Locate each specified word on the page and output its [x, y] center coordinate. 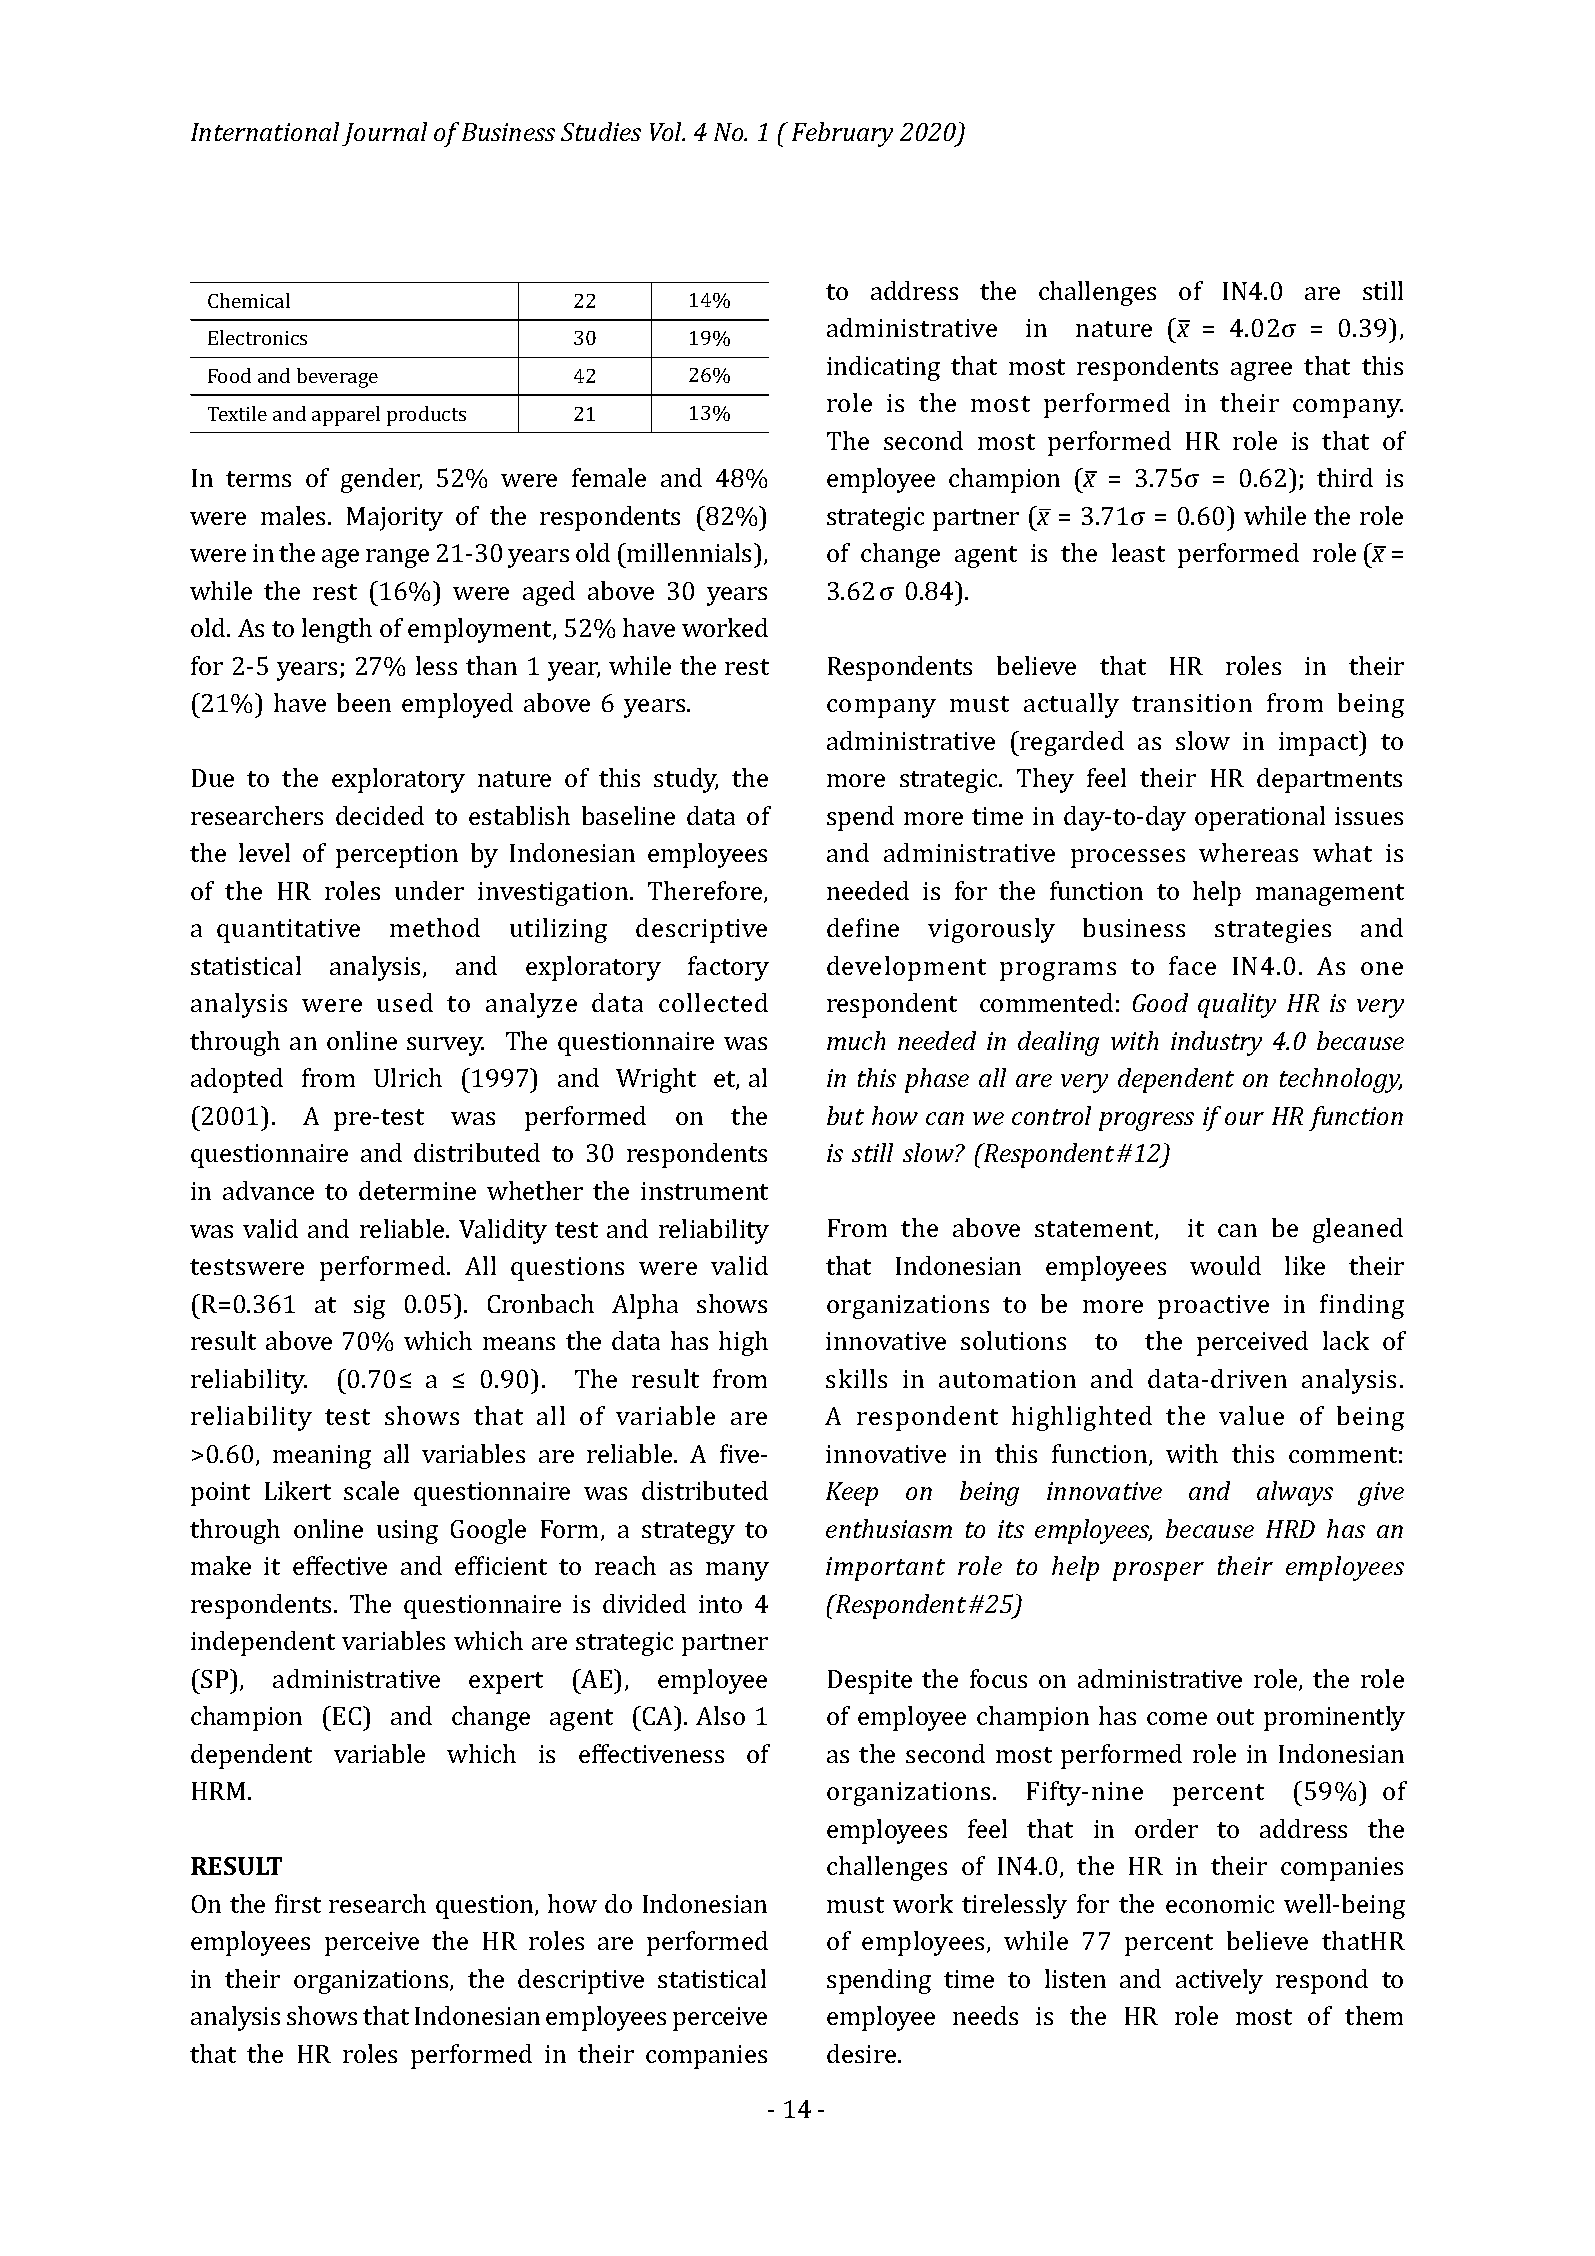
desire [863, 2053]
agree [1261, 371]
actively [1219, 1981]
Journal [384, 134]
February [842, 134]
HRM [218, 1791]
